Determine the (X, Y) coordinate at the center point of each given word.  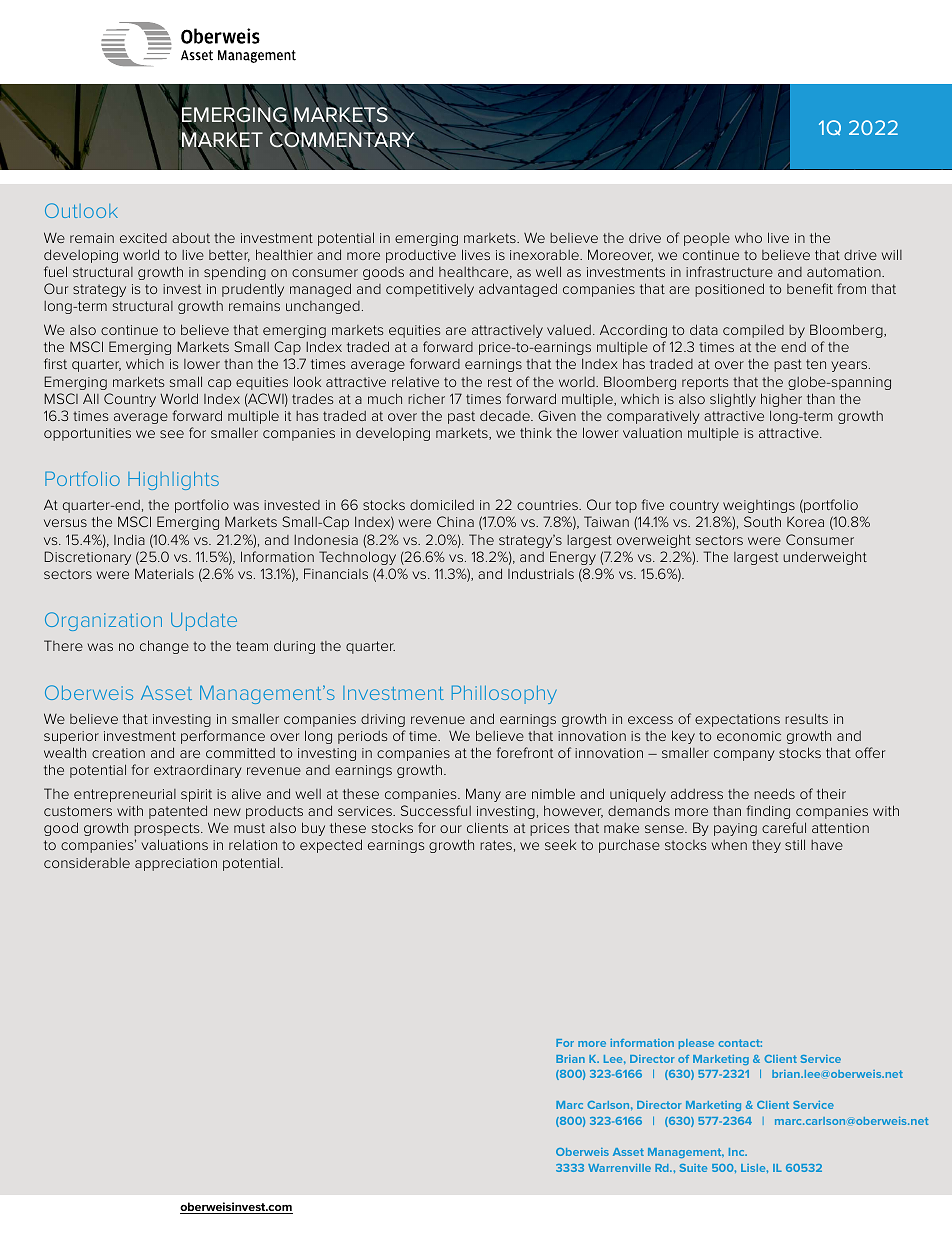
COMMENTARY (343, 140)
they (766, 846)
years (850, 366)
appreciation (176, 864)
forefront (524, 752)
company (744, 755)
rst (59, 364)
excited (143, 238)
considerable (87, 863)
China (455, 521)
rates (496, 845)
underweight (825, 558)
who (748, 238)
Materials (164, 573)
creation (118, 753)
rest (500, 382)
